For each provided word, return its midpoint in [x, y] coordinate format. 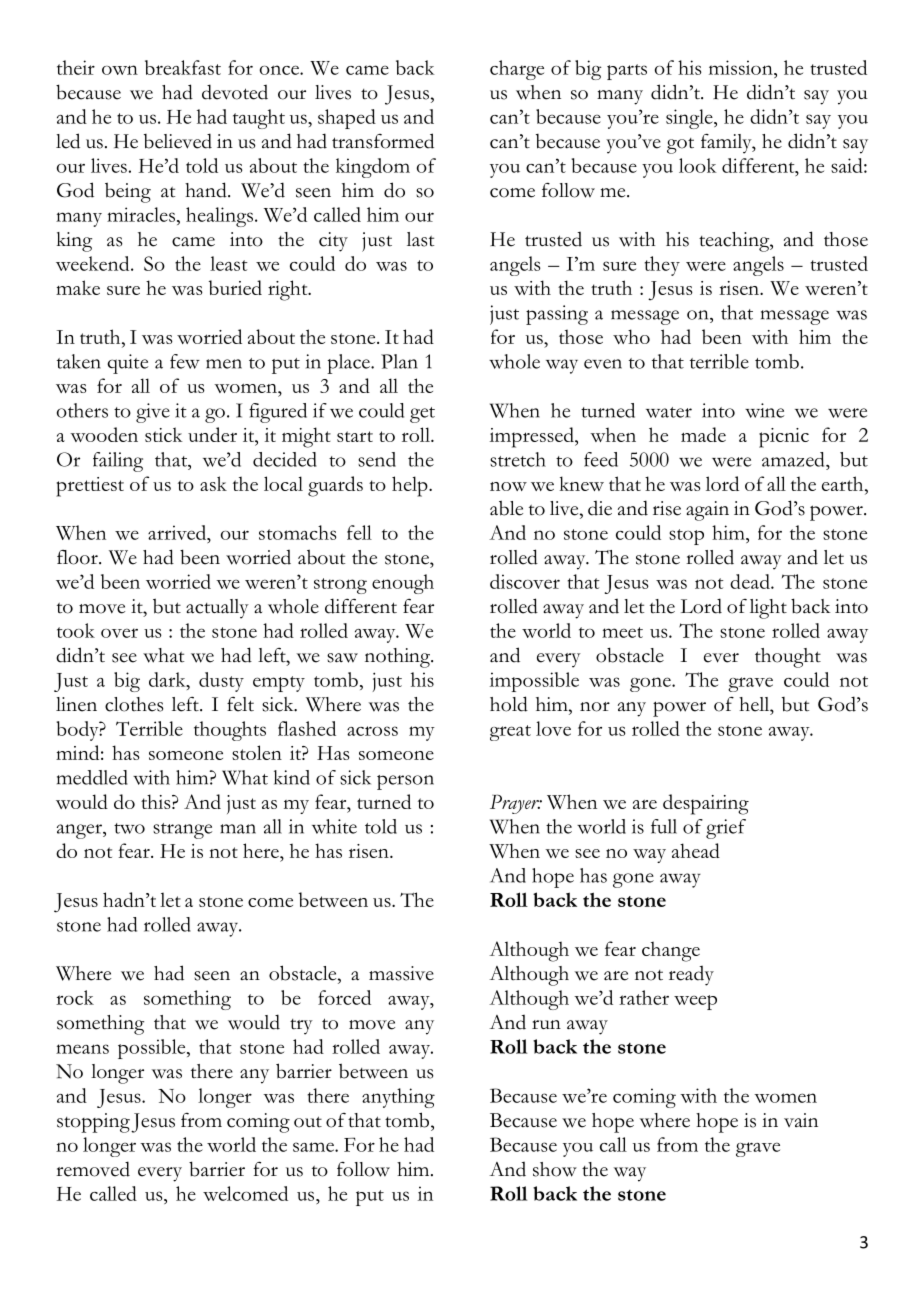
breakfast [183, 67]
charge [517, 70]
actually [217, 609]
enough [403, 584]
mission [742, 67]
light [768, 609]
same [314, 1147]
